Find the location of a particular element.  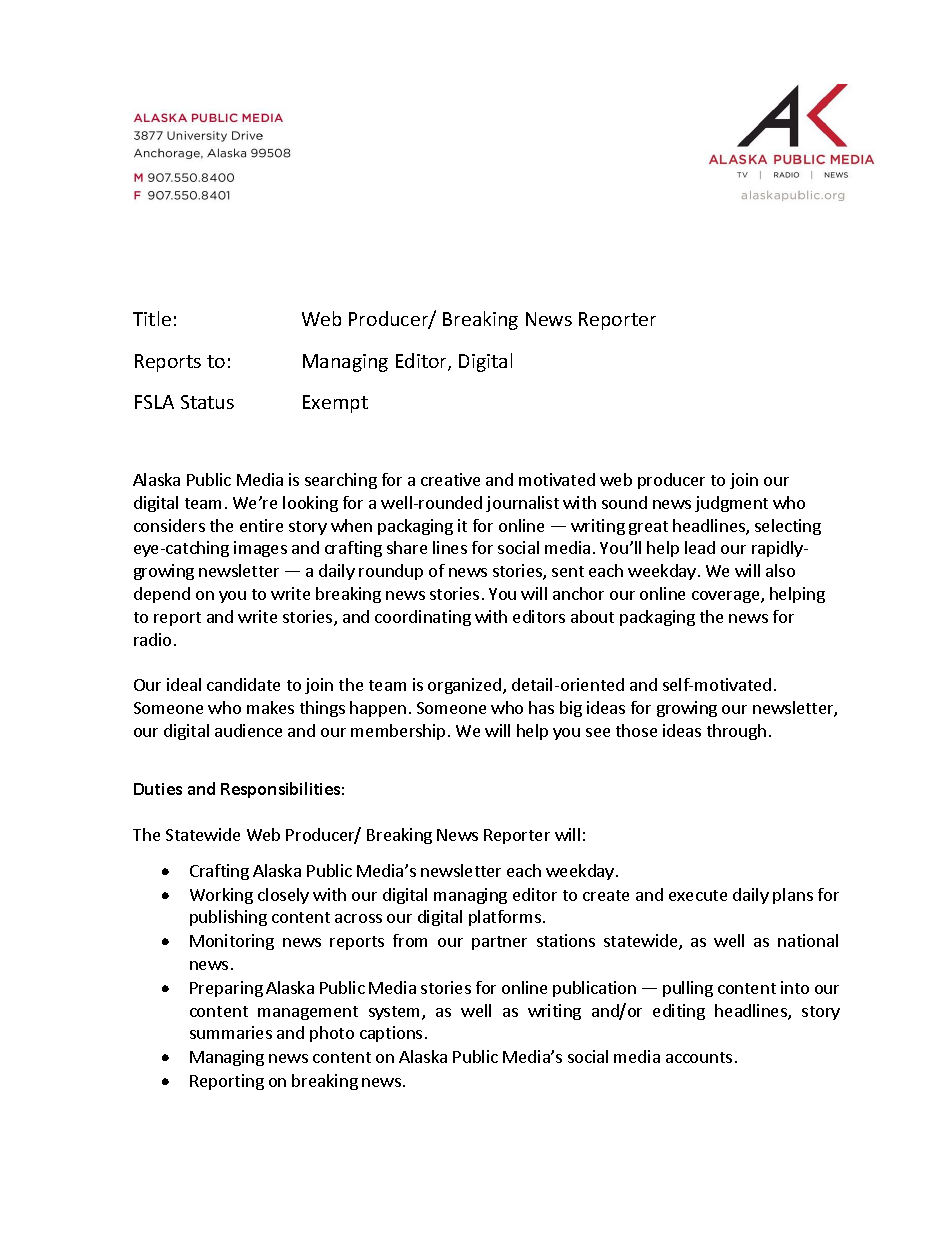

captions is located at coordinates (391, 1034).
